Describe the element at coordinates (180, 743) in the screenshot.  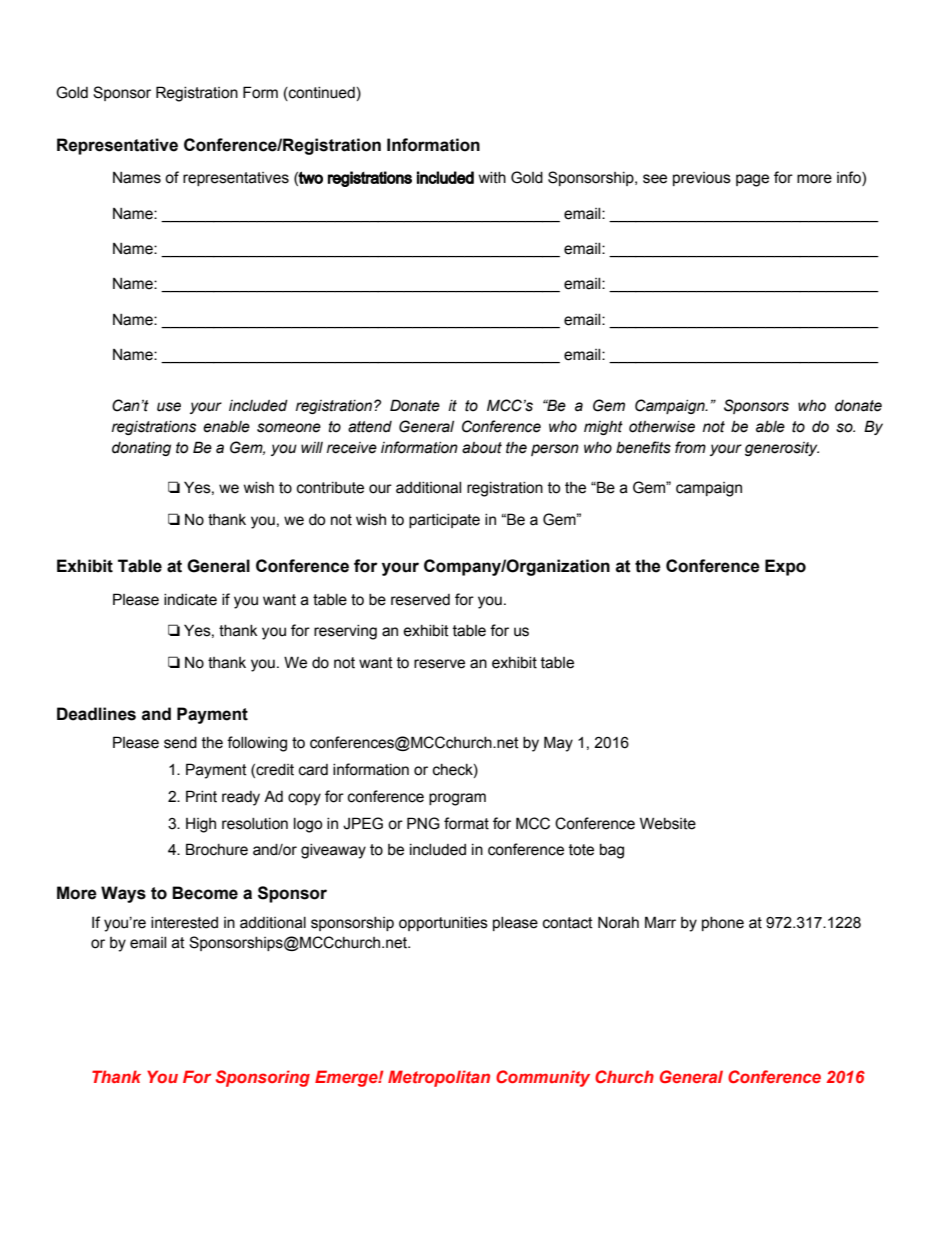
I see `send` at that location.
